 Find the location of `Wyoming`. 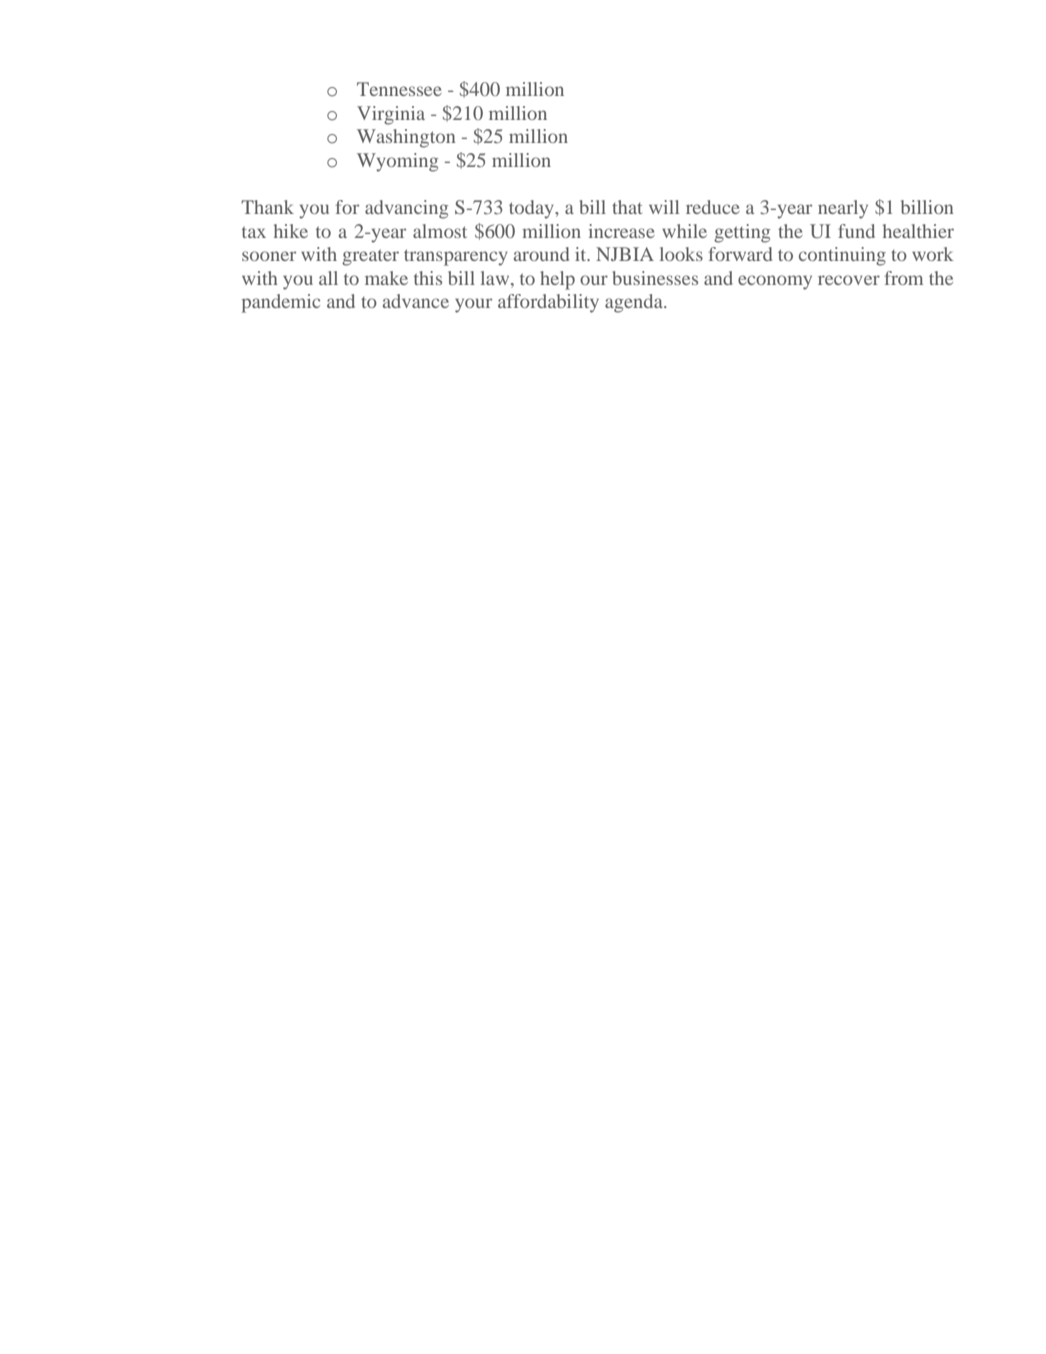

Wyoming is located at coordinates (397, 162).
